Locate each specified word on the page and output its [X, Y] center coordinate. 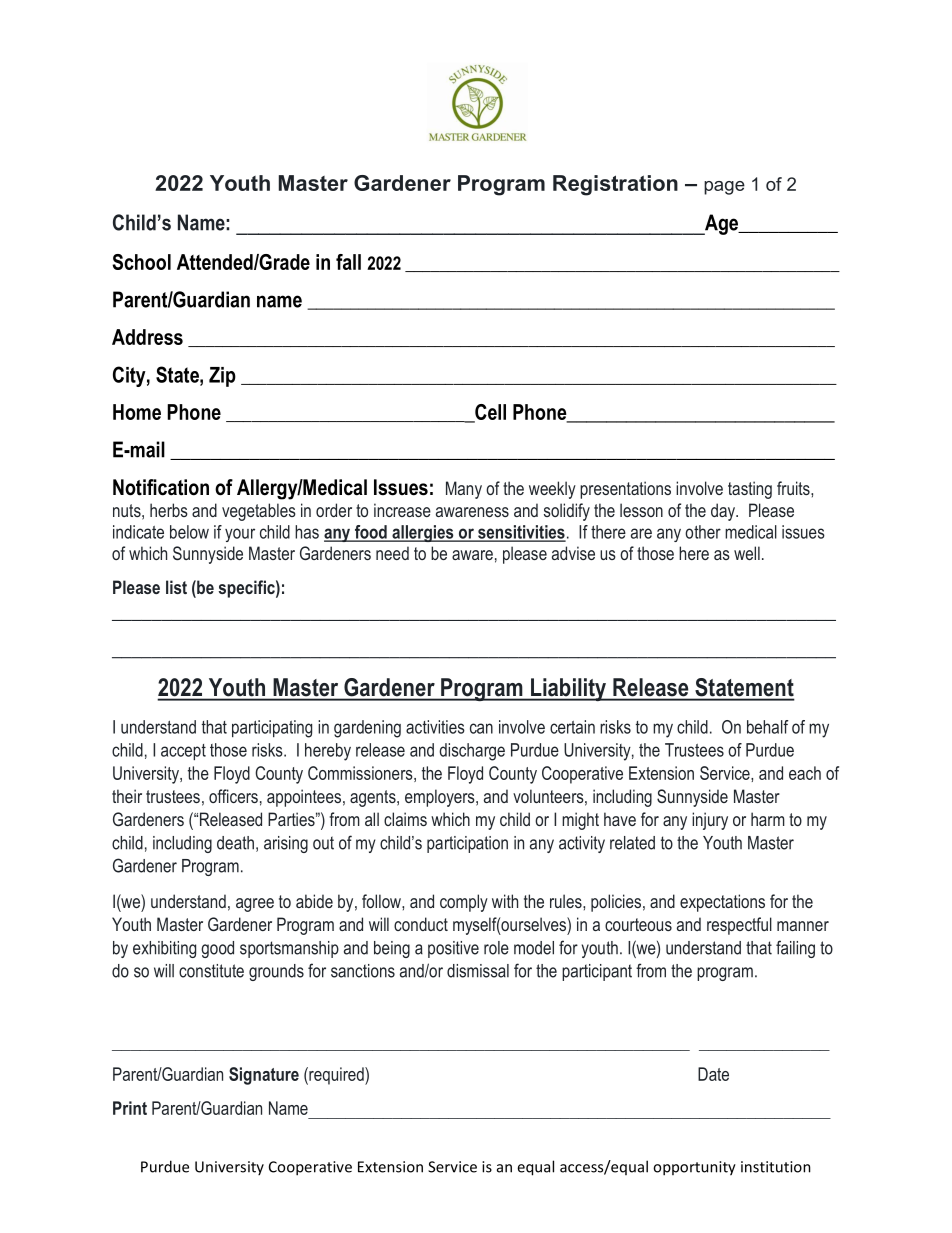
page [724, 188]
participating [272, 729]
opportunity [694, 1168]
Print [130, 1108]
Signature [264, 1076]
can [481, 728]
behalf [768, 727]
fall [348, 262]
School [141, 262]
